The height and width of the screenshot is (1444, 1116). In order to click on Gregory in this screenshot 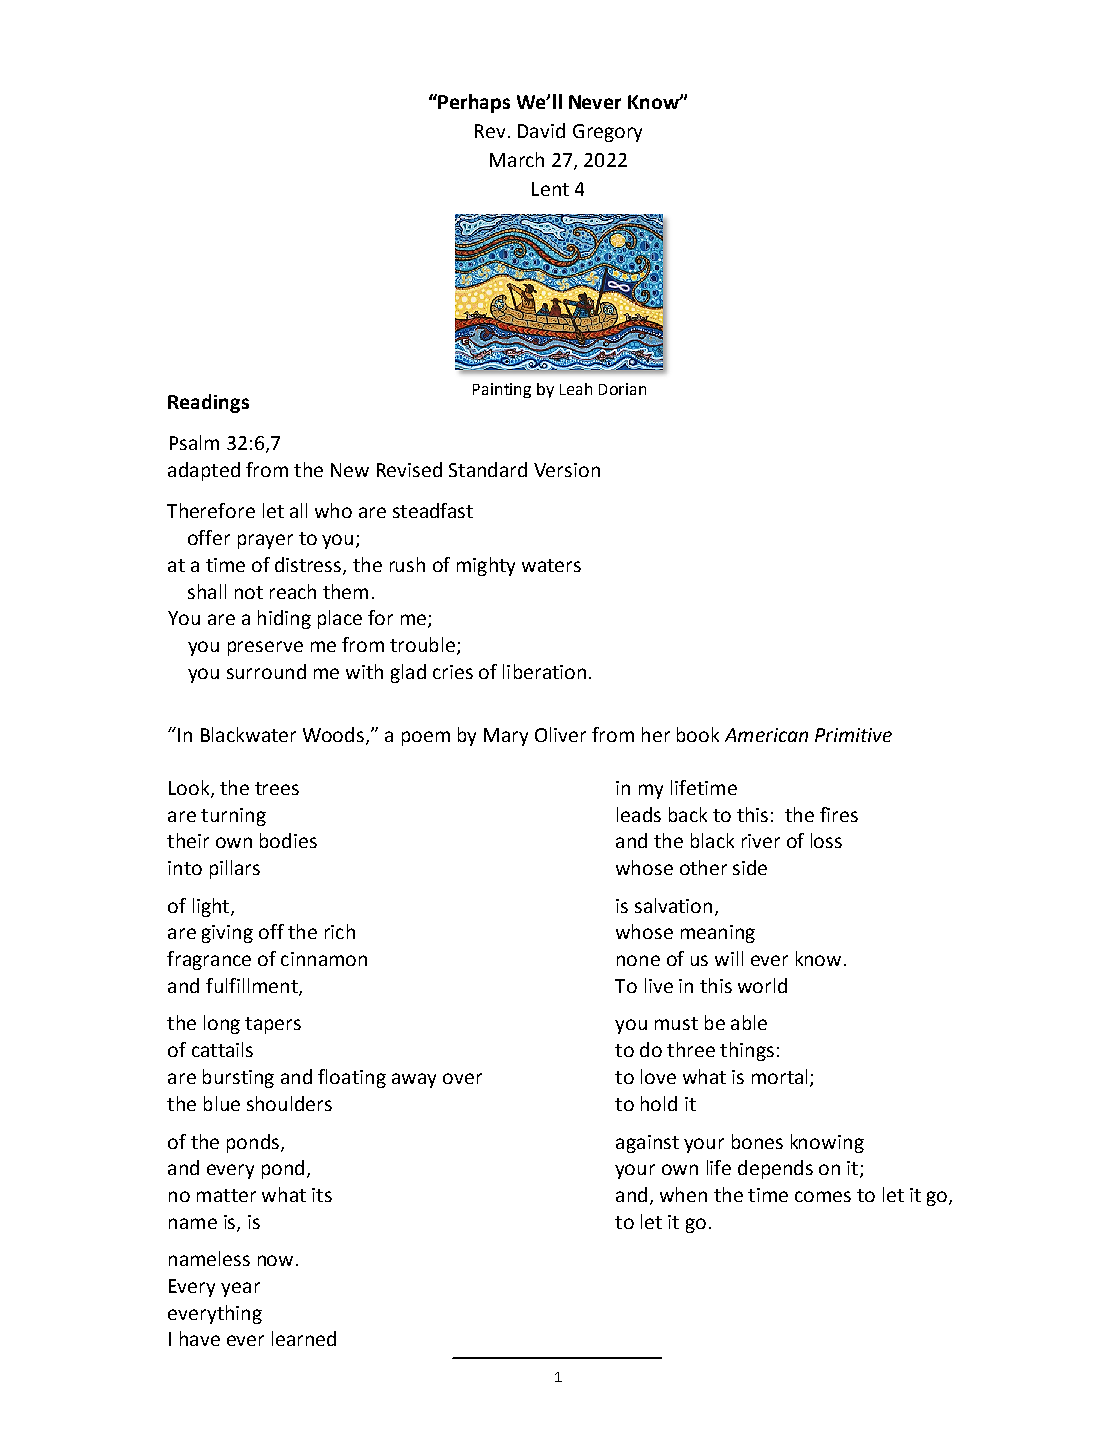, I will do `click(607, 133)`.
